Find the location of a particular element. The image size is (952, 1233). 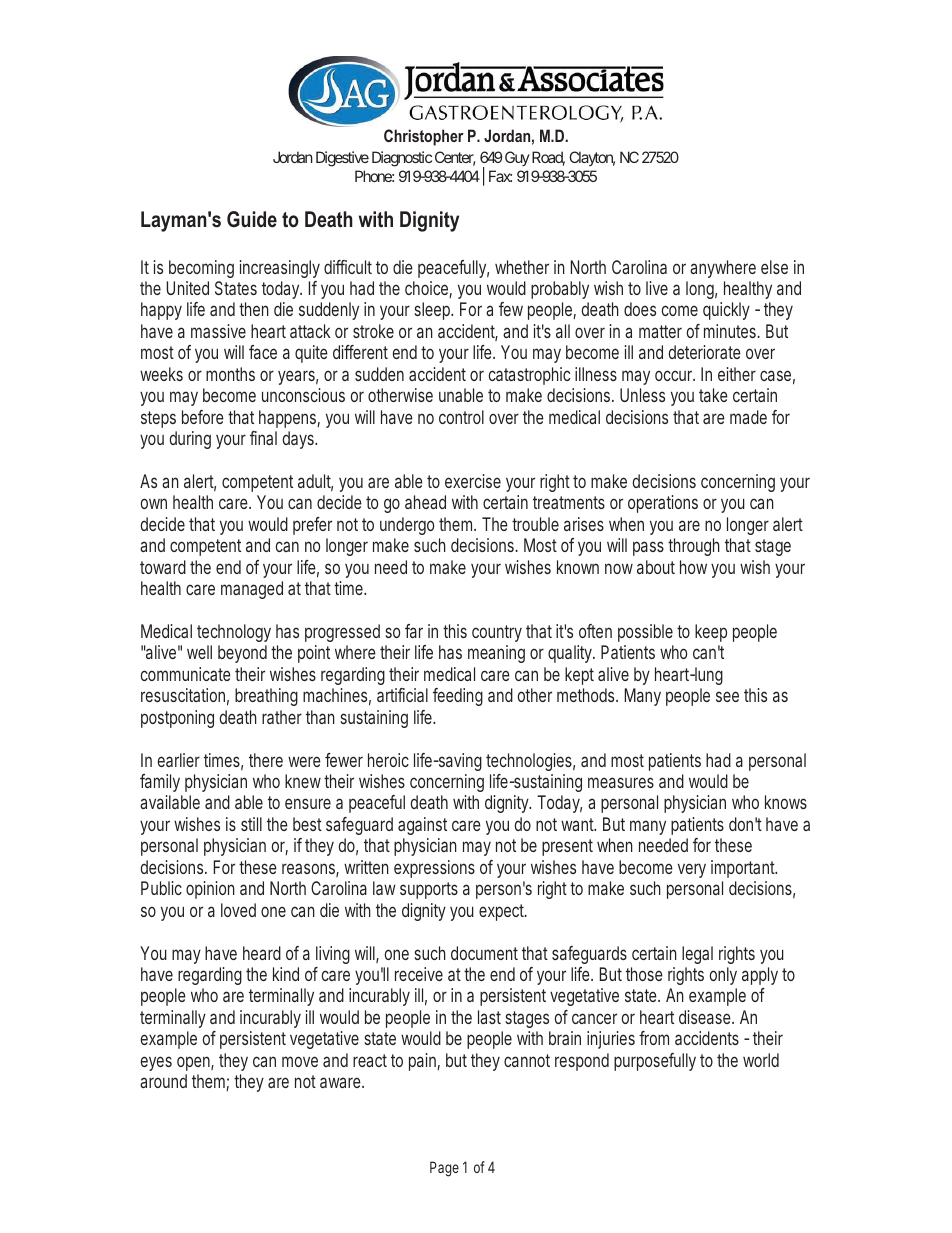

exercise is located at coordinates (473, 481).
